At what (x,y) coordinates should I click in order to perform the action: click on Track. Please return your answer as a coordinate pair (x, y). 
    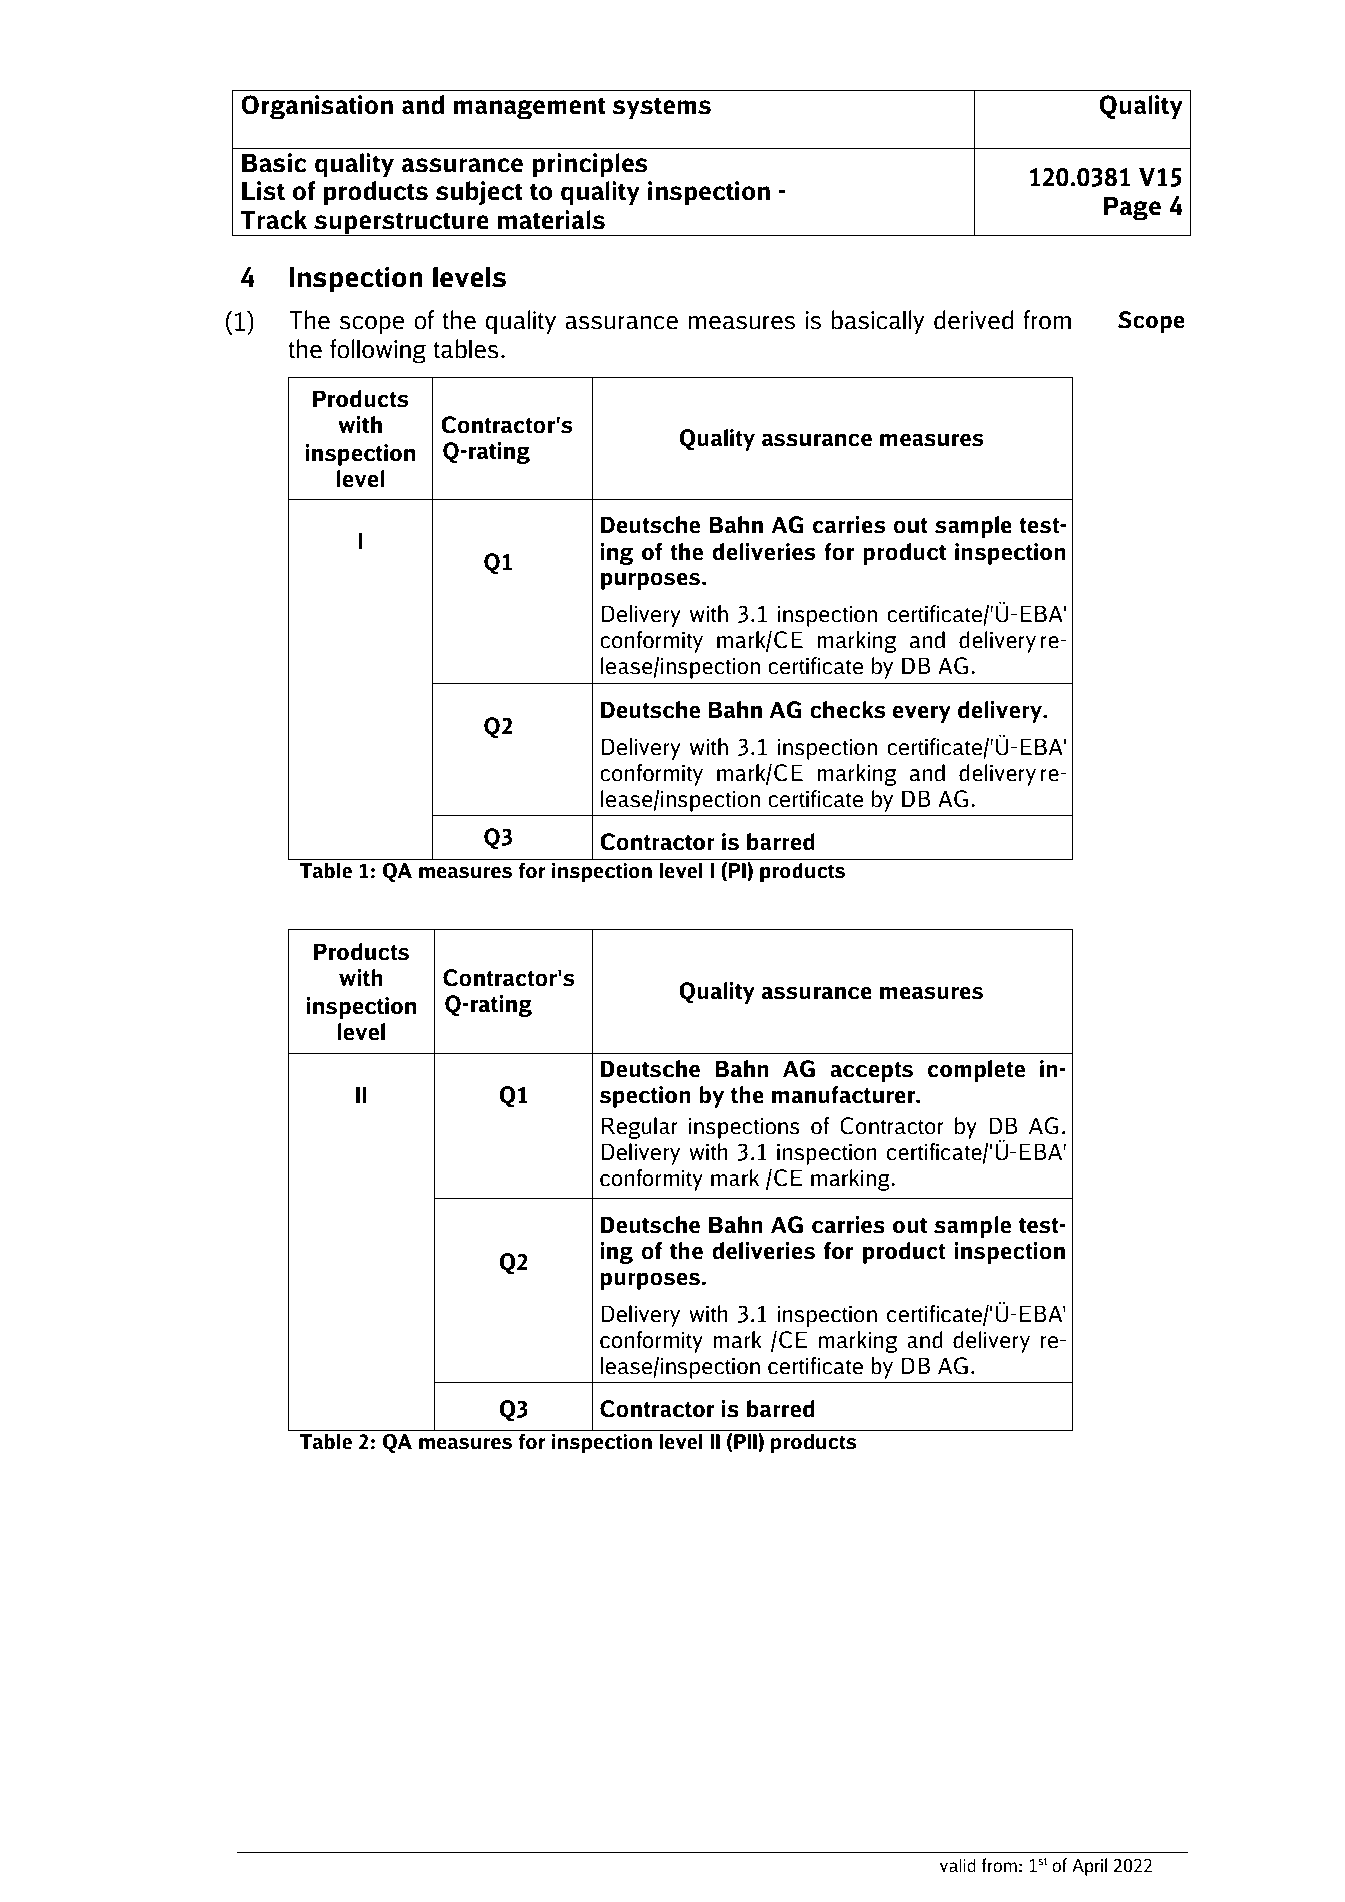
    Looking at the image, I should click on (274, 220).
